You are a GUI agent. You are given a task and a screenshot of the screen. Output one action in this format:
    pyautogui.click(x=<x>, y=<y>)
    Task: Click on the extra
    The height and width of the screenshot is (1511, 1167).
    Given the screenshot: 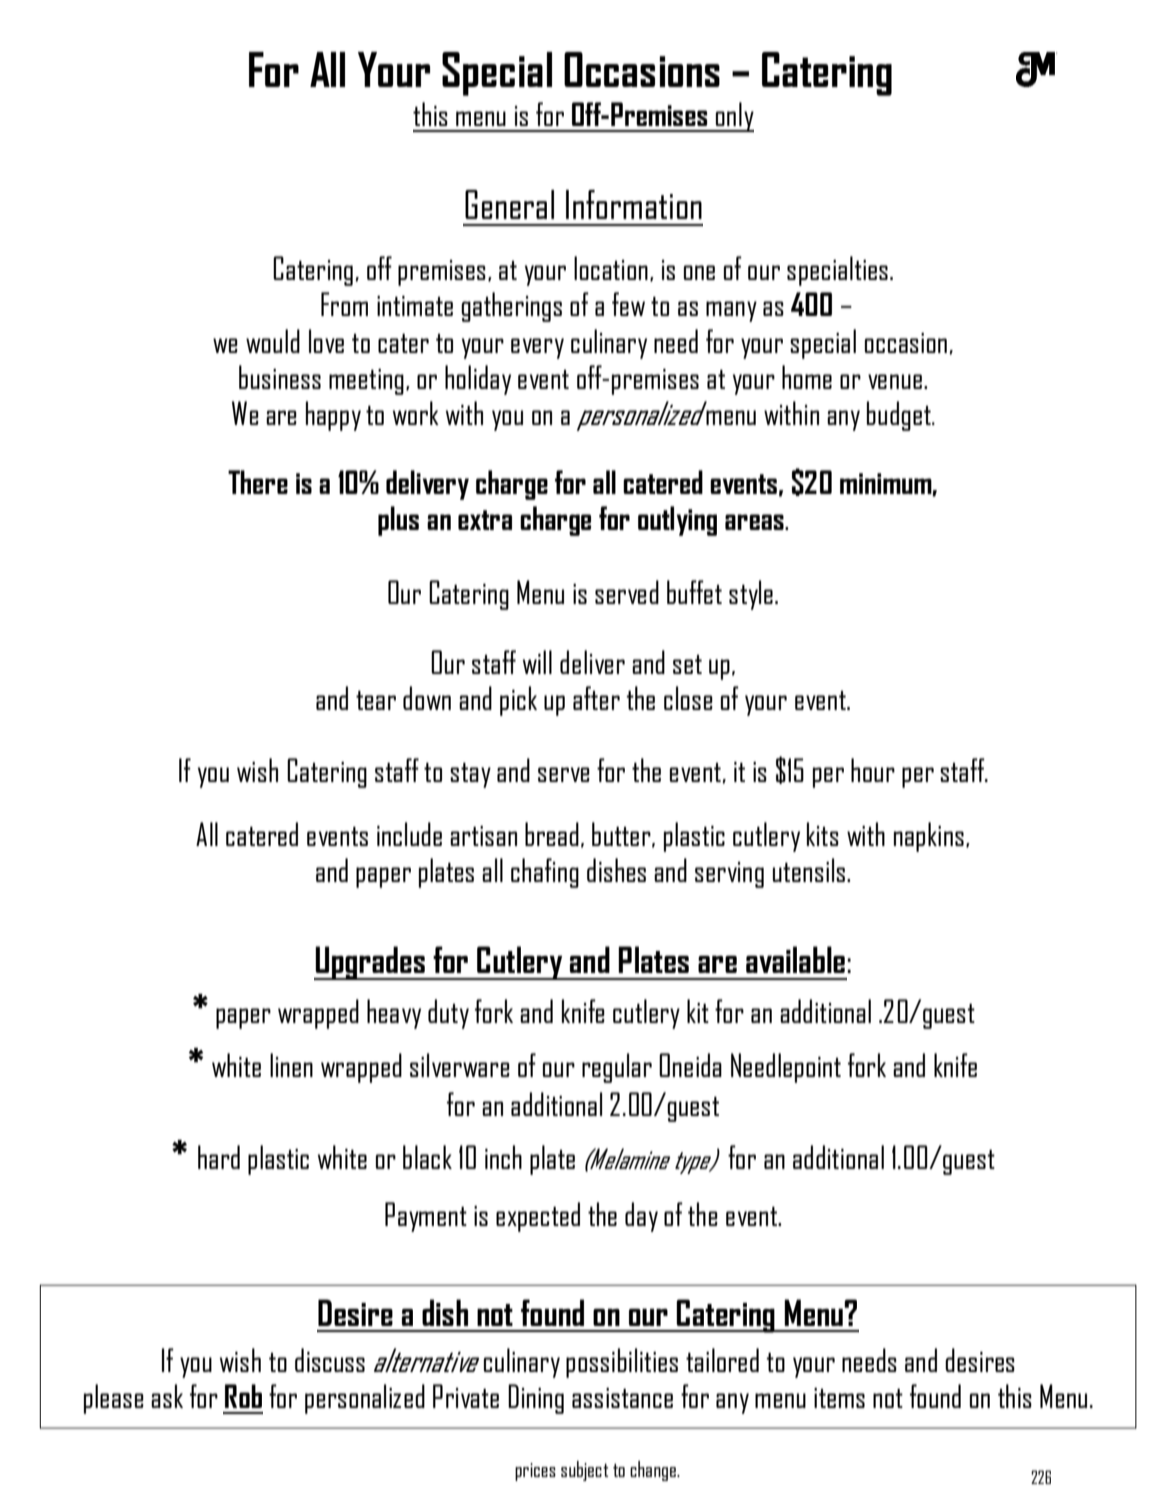 What is the action you would take?
    pyautogui.click(x=485, y=520)
